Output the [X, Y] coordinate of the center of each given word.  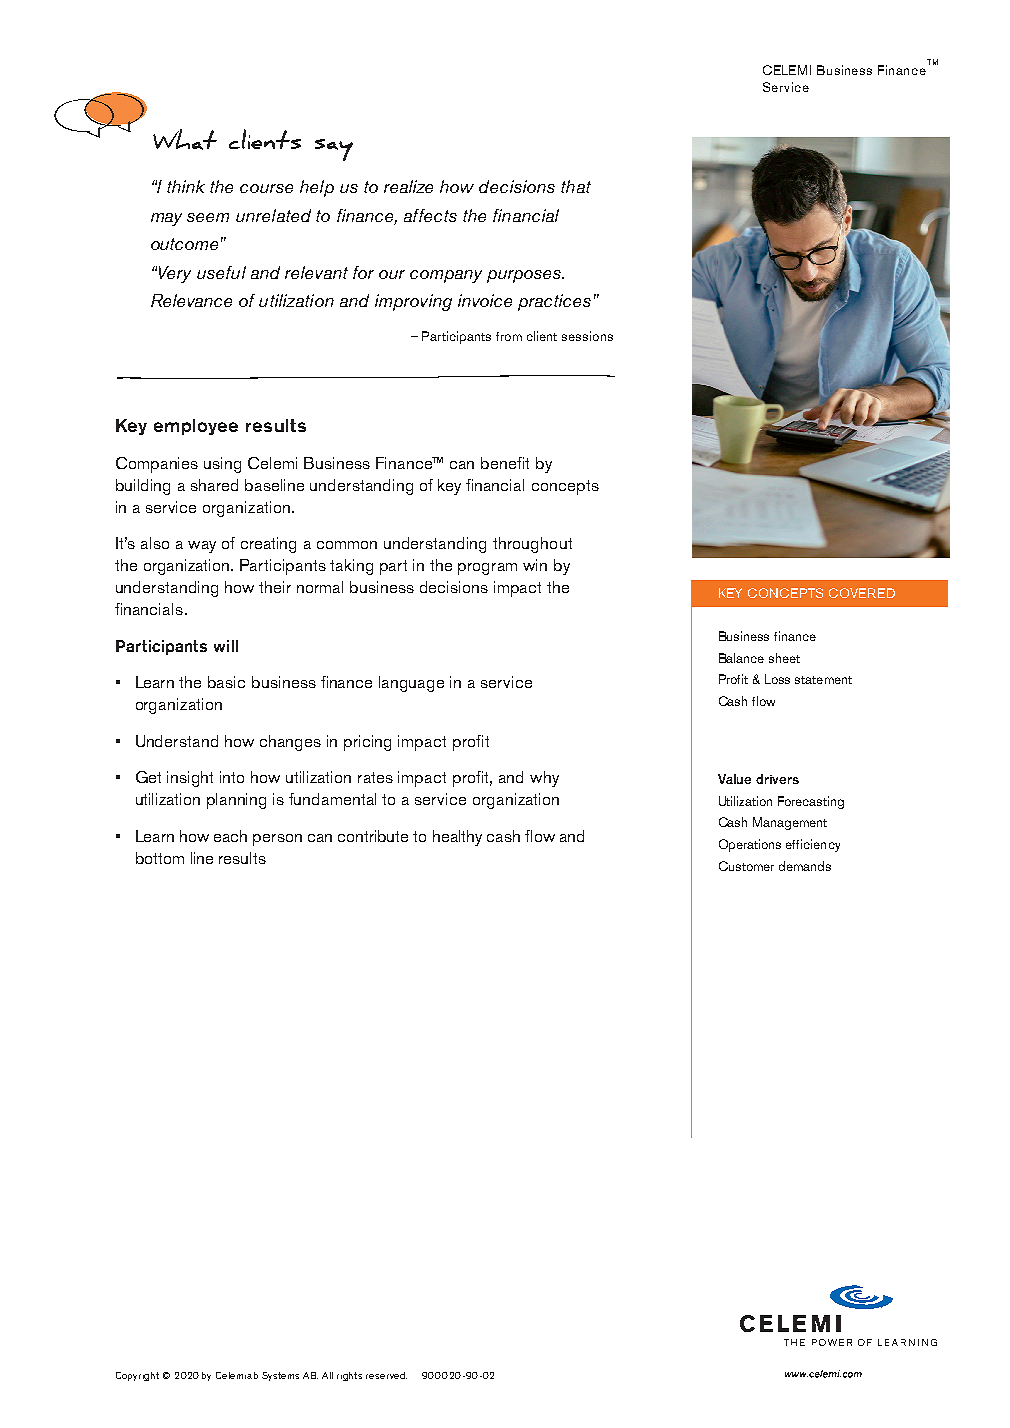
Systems [280, 1376]
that [576, 186]
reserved [386, 1375]
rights [349, 1376]
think [186, 186]
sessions [587, 336]
